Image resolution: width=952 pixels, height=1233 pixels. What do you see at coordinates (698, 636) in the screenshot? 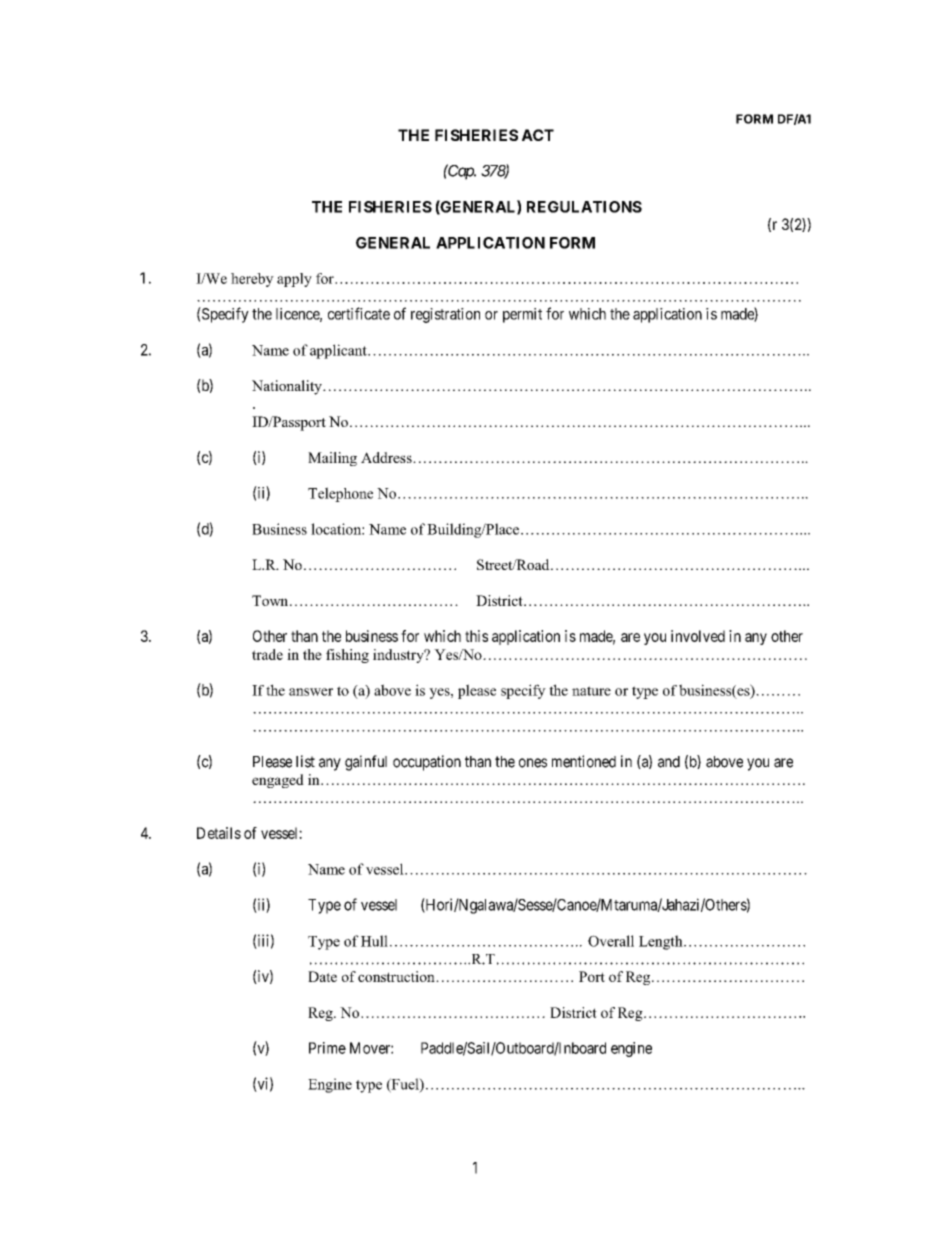
I see `involved` at bounding box center [698, 636].
